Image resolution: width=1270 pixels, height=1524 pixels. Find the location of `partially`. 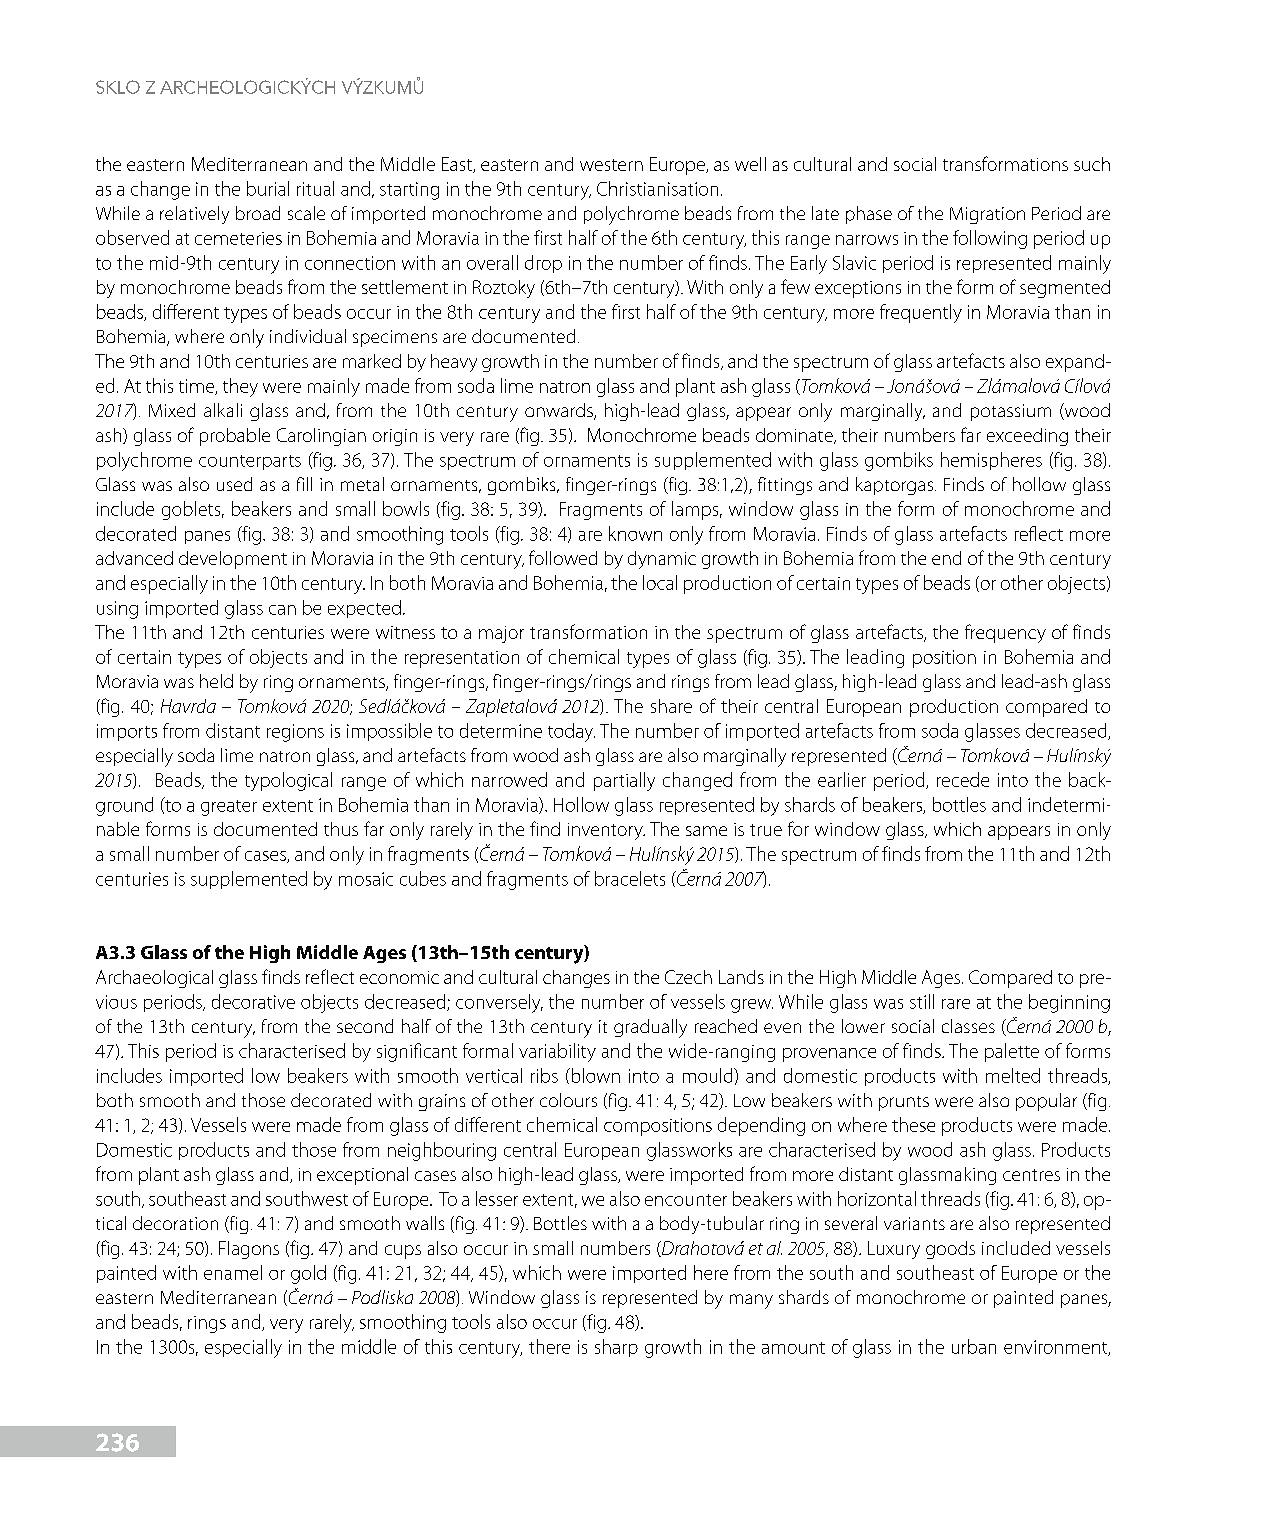

partially is located at coordinates (624, 781).
